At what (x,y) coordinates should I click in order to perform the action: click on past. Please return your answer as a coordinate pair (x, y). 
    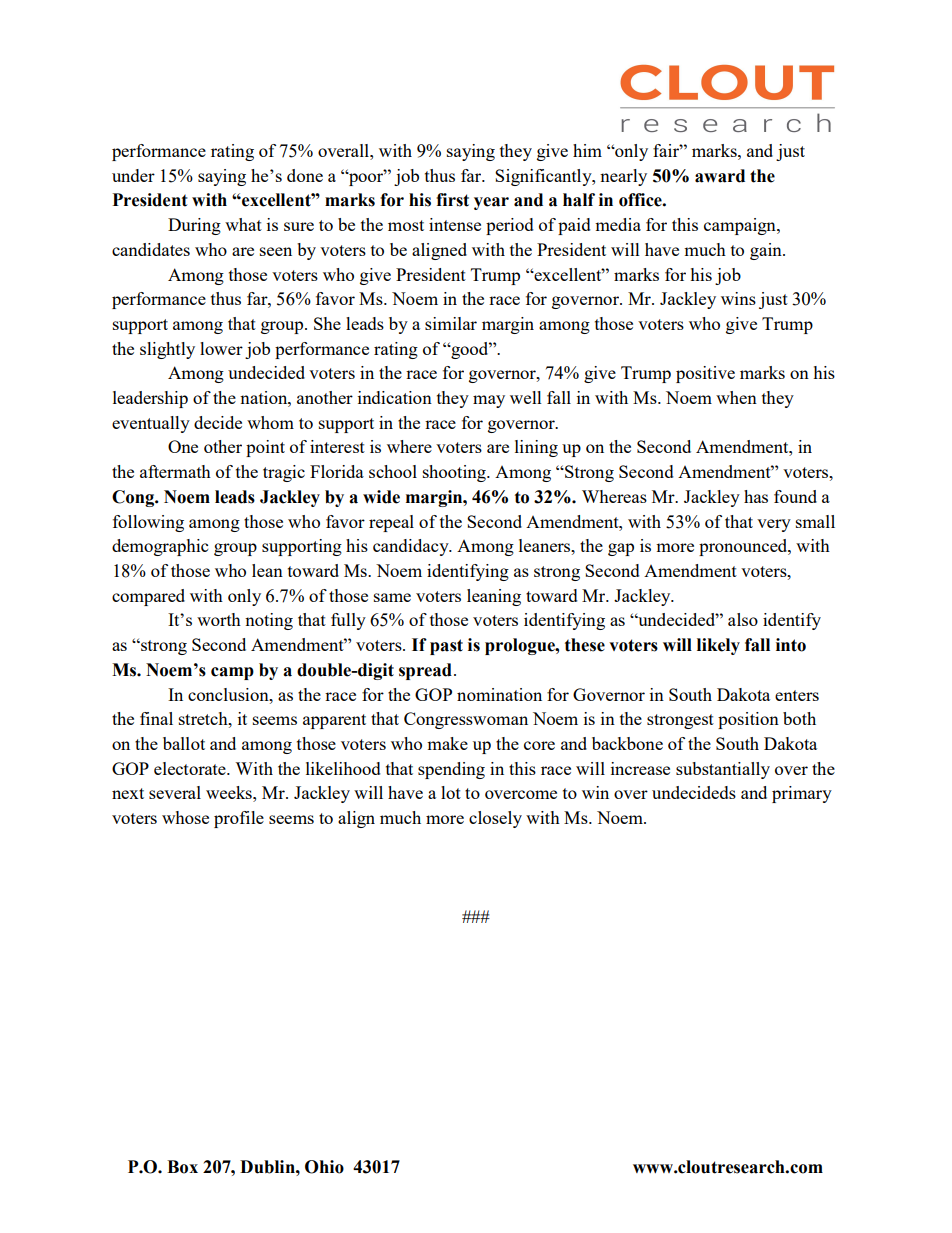
    Looking at the image, I should click on (446, 647).
